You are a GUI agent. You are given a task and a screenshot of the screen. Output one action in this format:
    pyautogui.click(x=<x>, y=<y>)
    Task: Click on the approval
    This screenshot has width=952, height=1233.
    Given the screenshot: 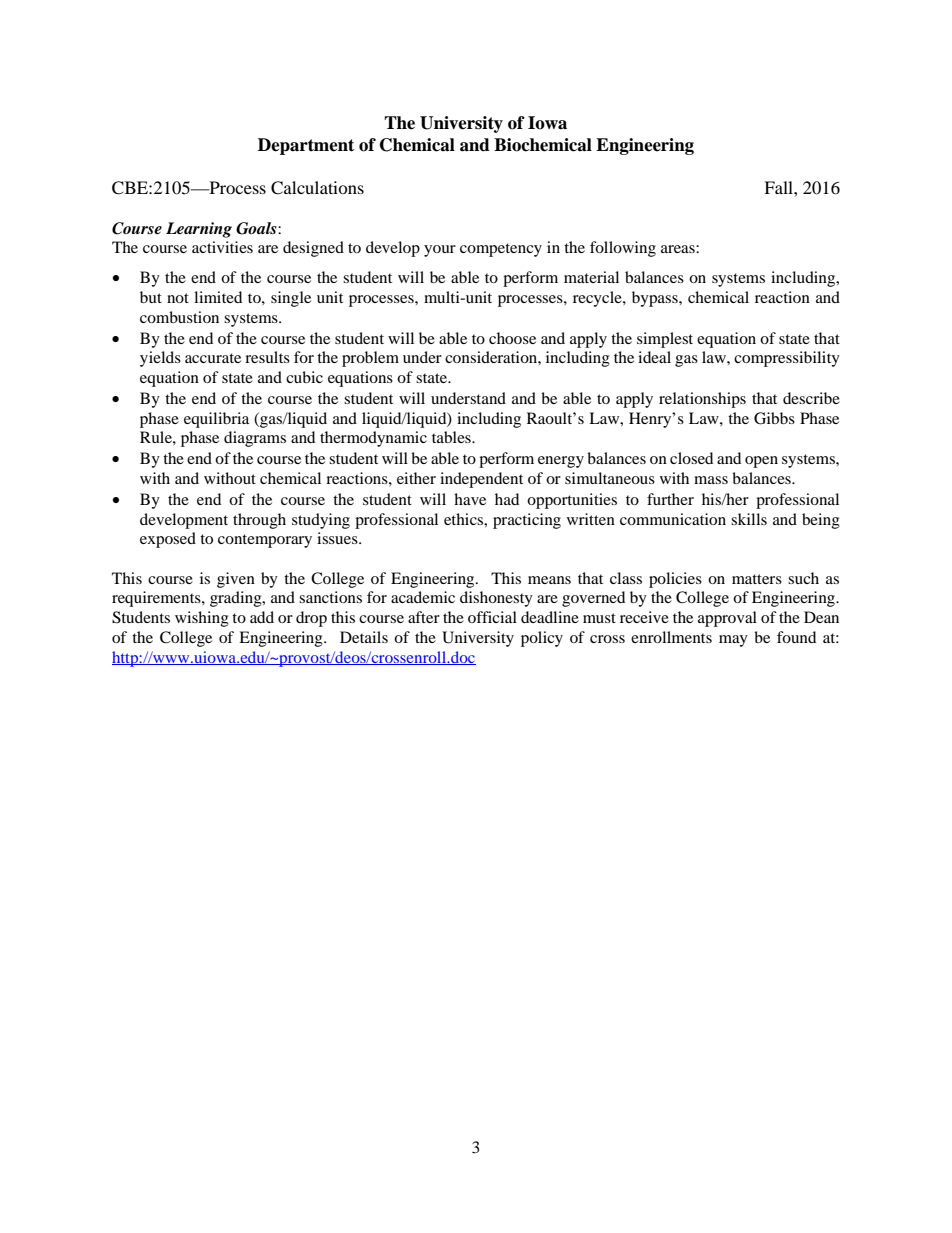 What is the action you would take?
    pyautogui.click(x=727, y=619)
